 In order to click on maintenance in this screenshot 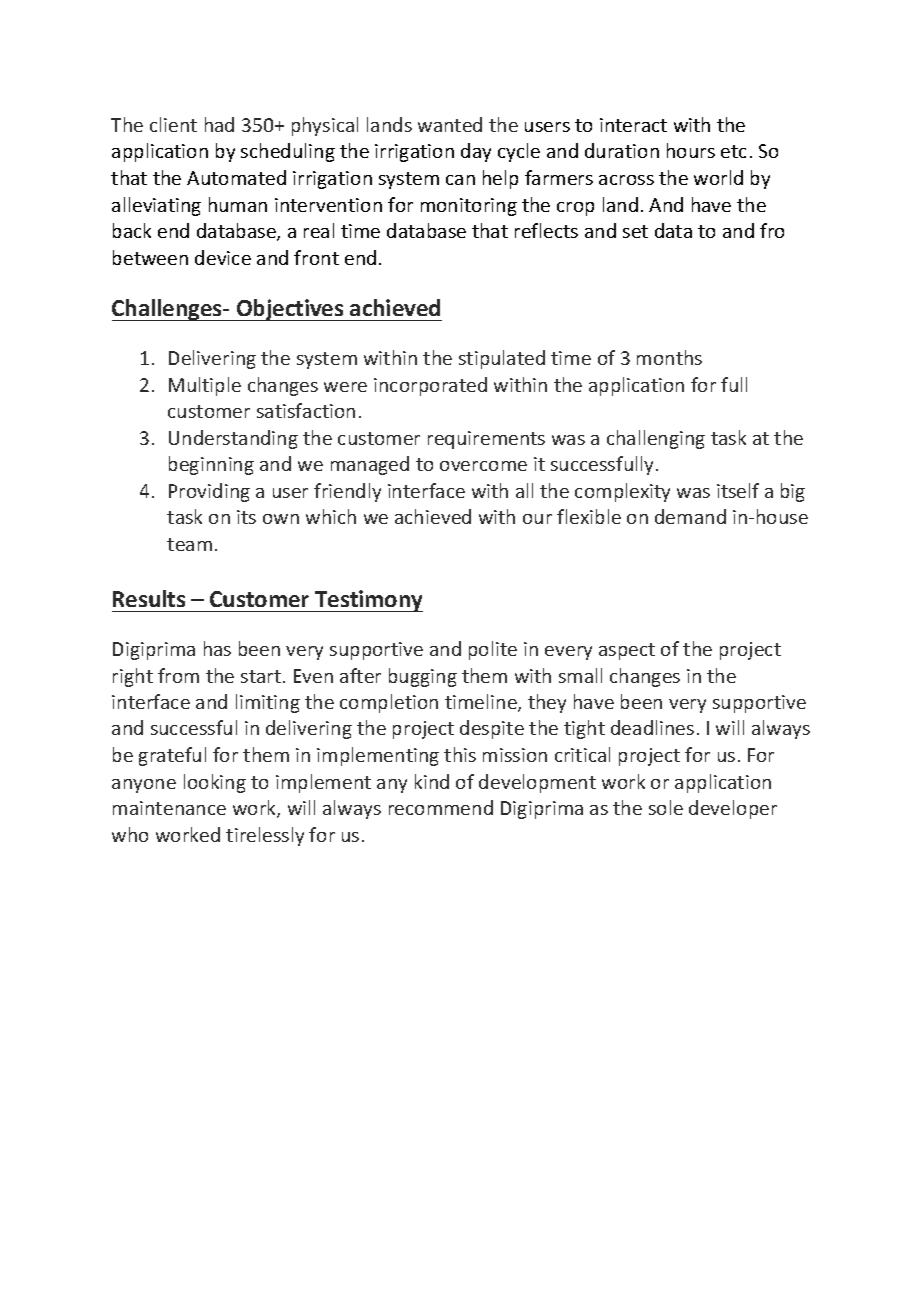, I will do `click(169, 808)`.
